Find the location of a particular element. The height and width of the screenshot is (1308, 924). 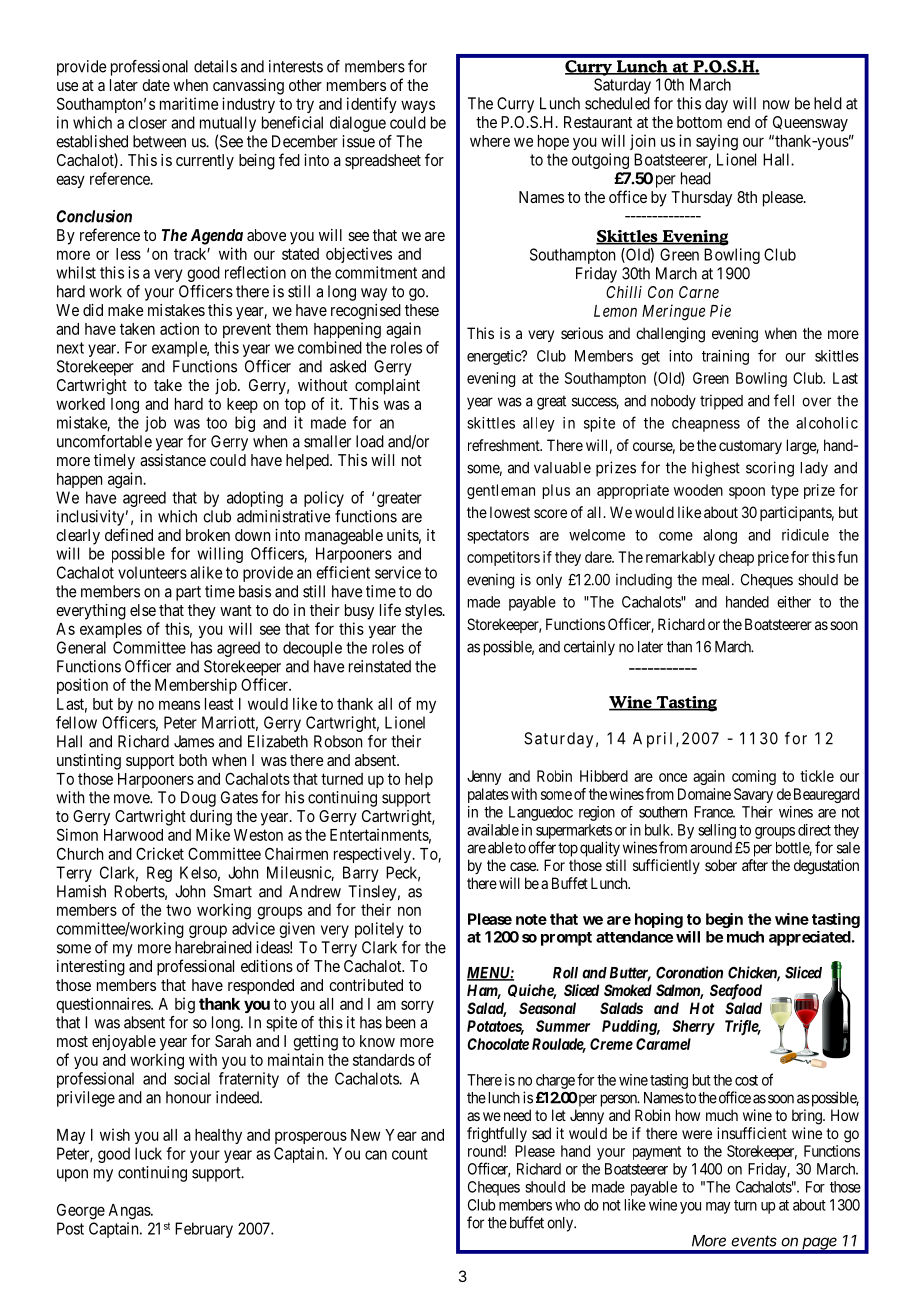

count is located at coordinates (410, 1154).
